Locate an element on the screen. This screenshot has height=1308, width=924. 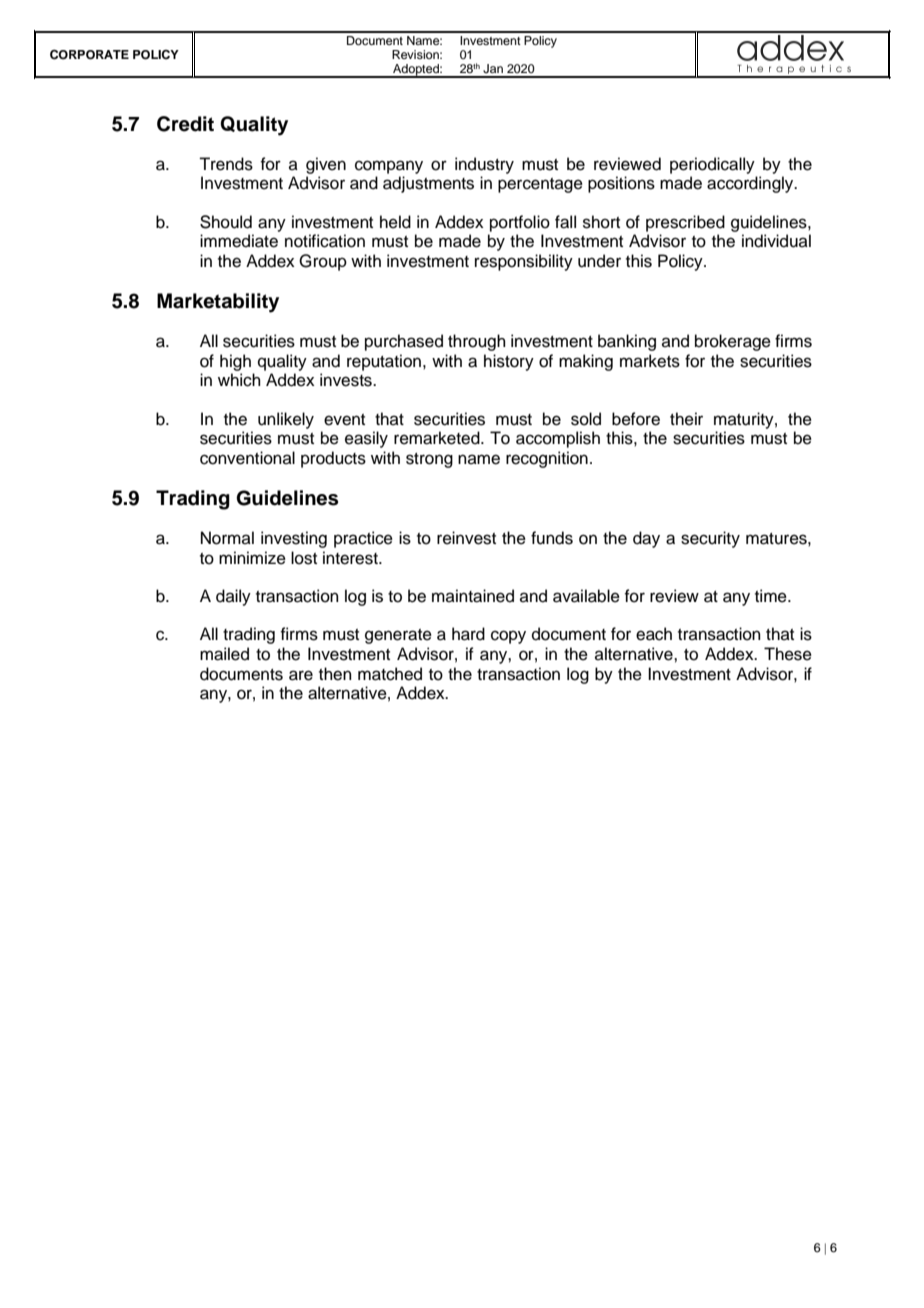
industry is located at coordinates (484, 165).
